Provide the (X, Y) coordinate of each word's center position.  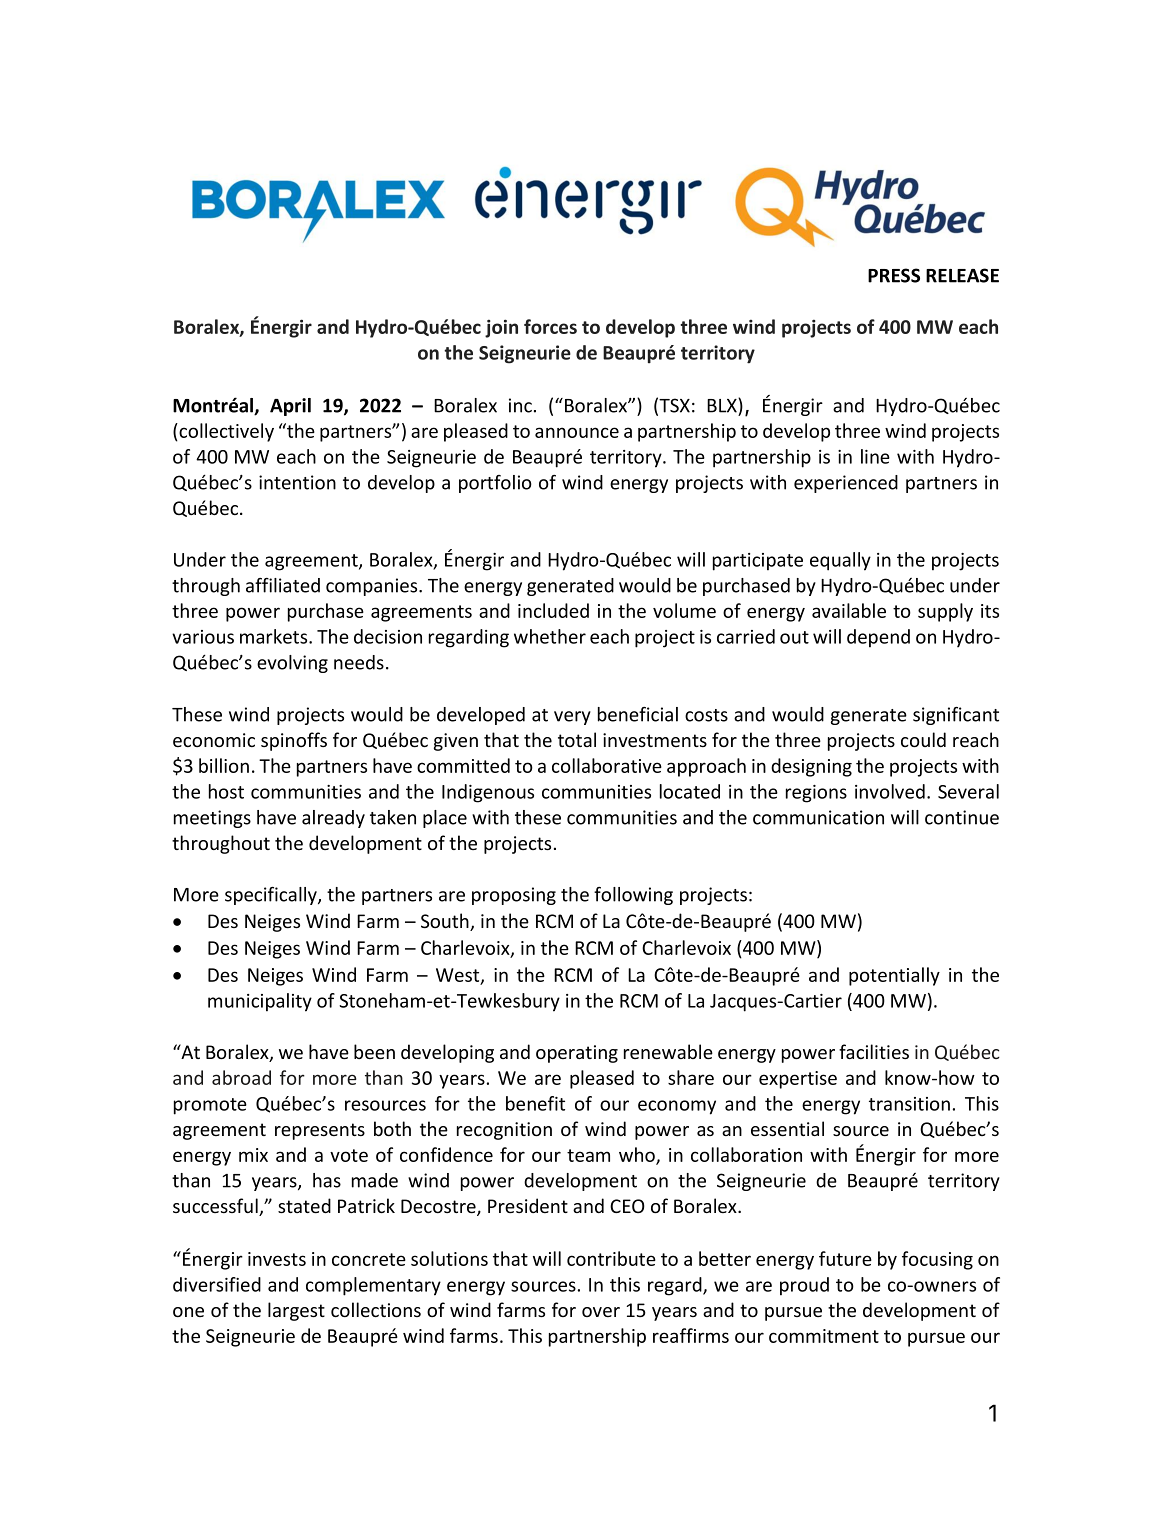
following (633, 896)
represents (320, 1131)
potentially (894, 976)
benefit (535, 1103)
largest (296, 1311)
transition (909, 1104)
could (923, 739)
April (290, 407)
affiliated (283, 585)
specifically (272, 896)
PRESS (894, 275)
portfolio (495, 484)
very (572, 718)
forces (550, 326)
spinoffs (294, 741)
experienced (846, 484)
